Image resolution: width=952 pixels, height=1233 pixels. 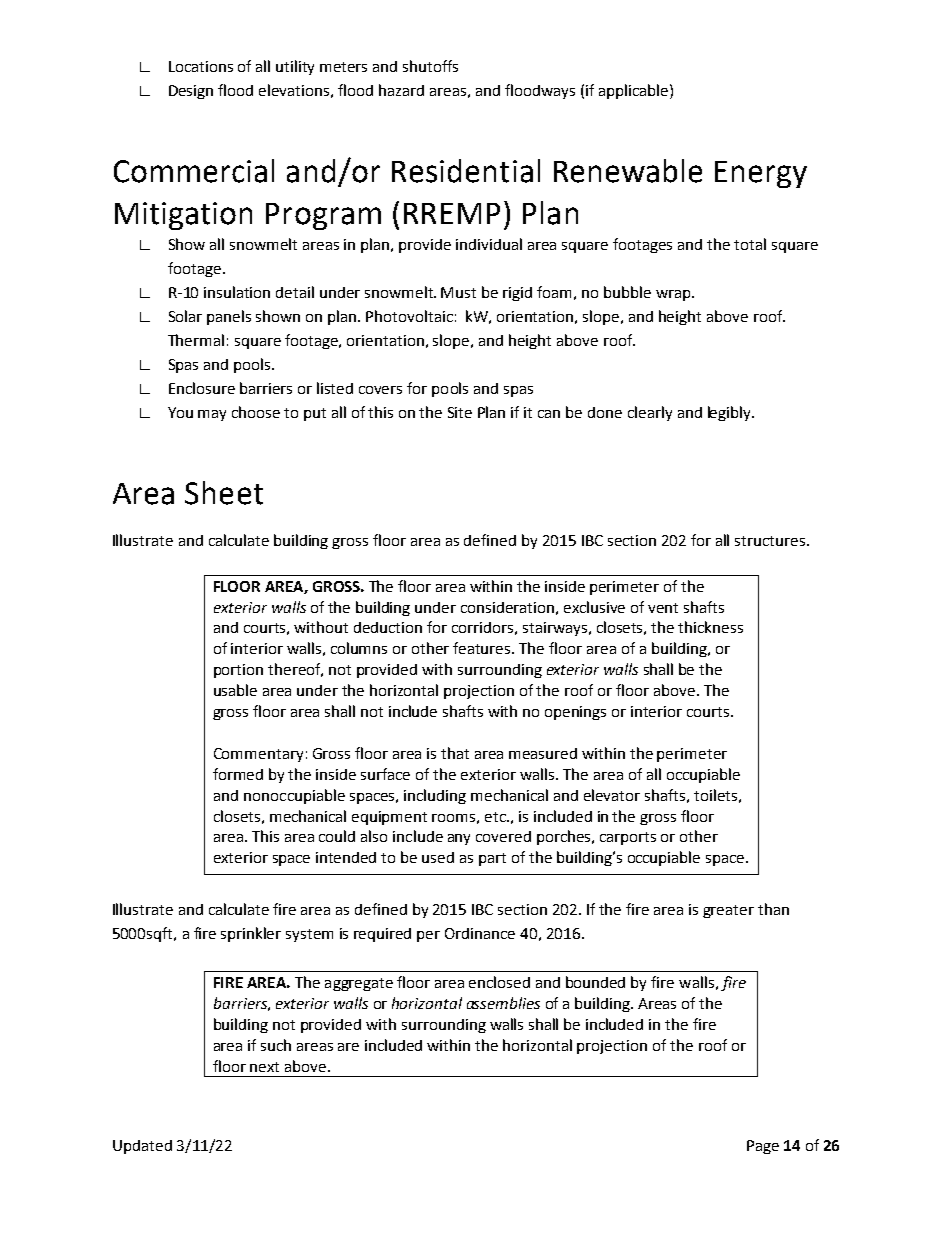 What do you see at coordinates (728, 911) in the image?
I see `greater` at bounding box center [728, 911].
